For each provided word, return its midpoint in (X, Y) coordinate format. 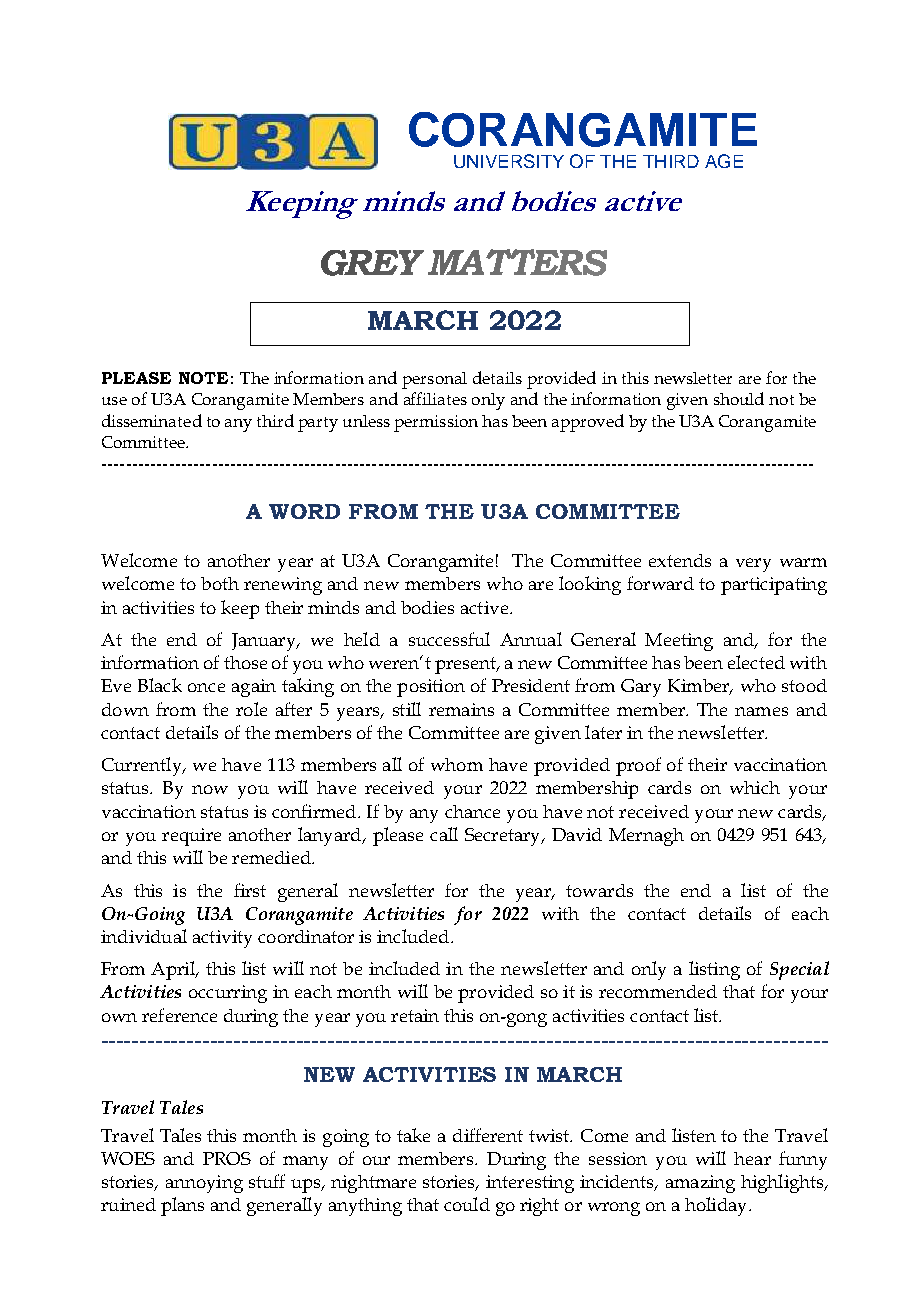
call (444, 834)
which (755, 787)
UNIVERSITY (509, 161)
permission (436, 423)
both (220, 583)
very (753, 565)
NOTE (203, 378)
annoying (204, 1184)
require (191, 837)
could (467, 1204)
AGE (724, 161)
